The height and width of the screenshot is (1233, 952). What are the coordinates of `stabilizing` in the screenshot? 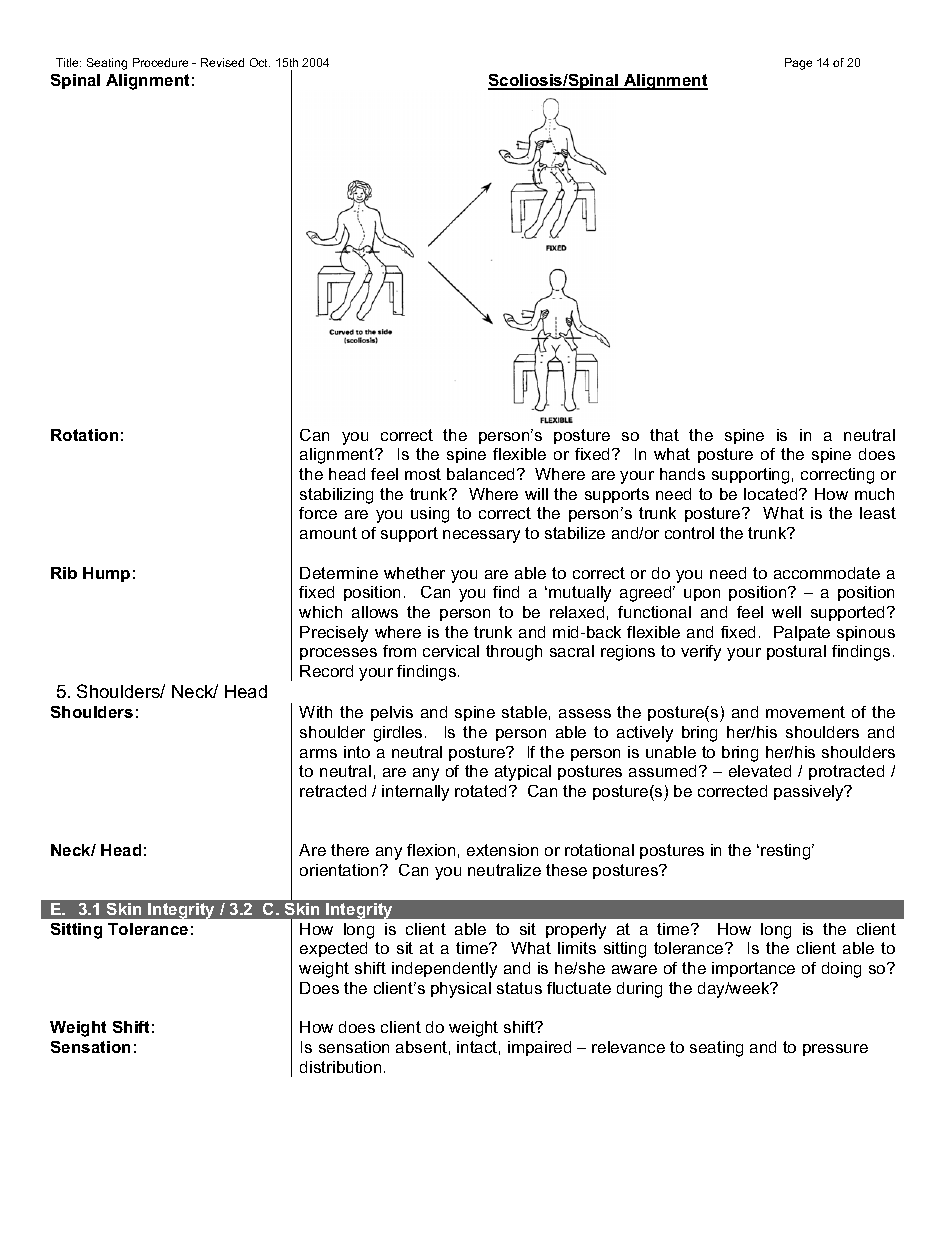 It's located at (336, 496).
